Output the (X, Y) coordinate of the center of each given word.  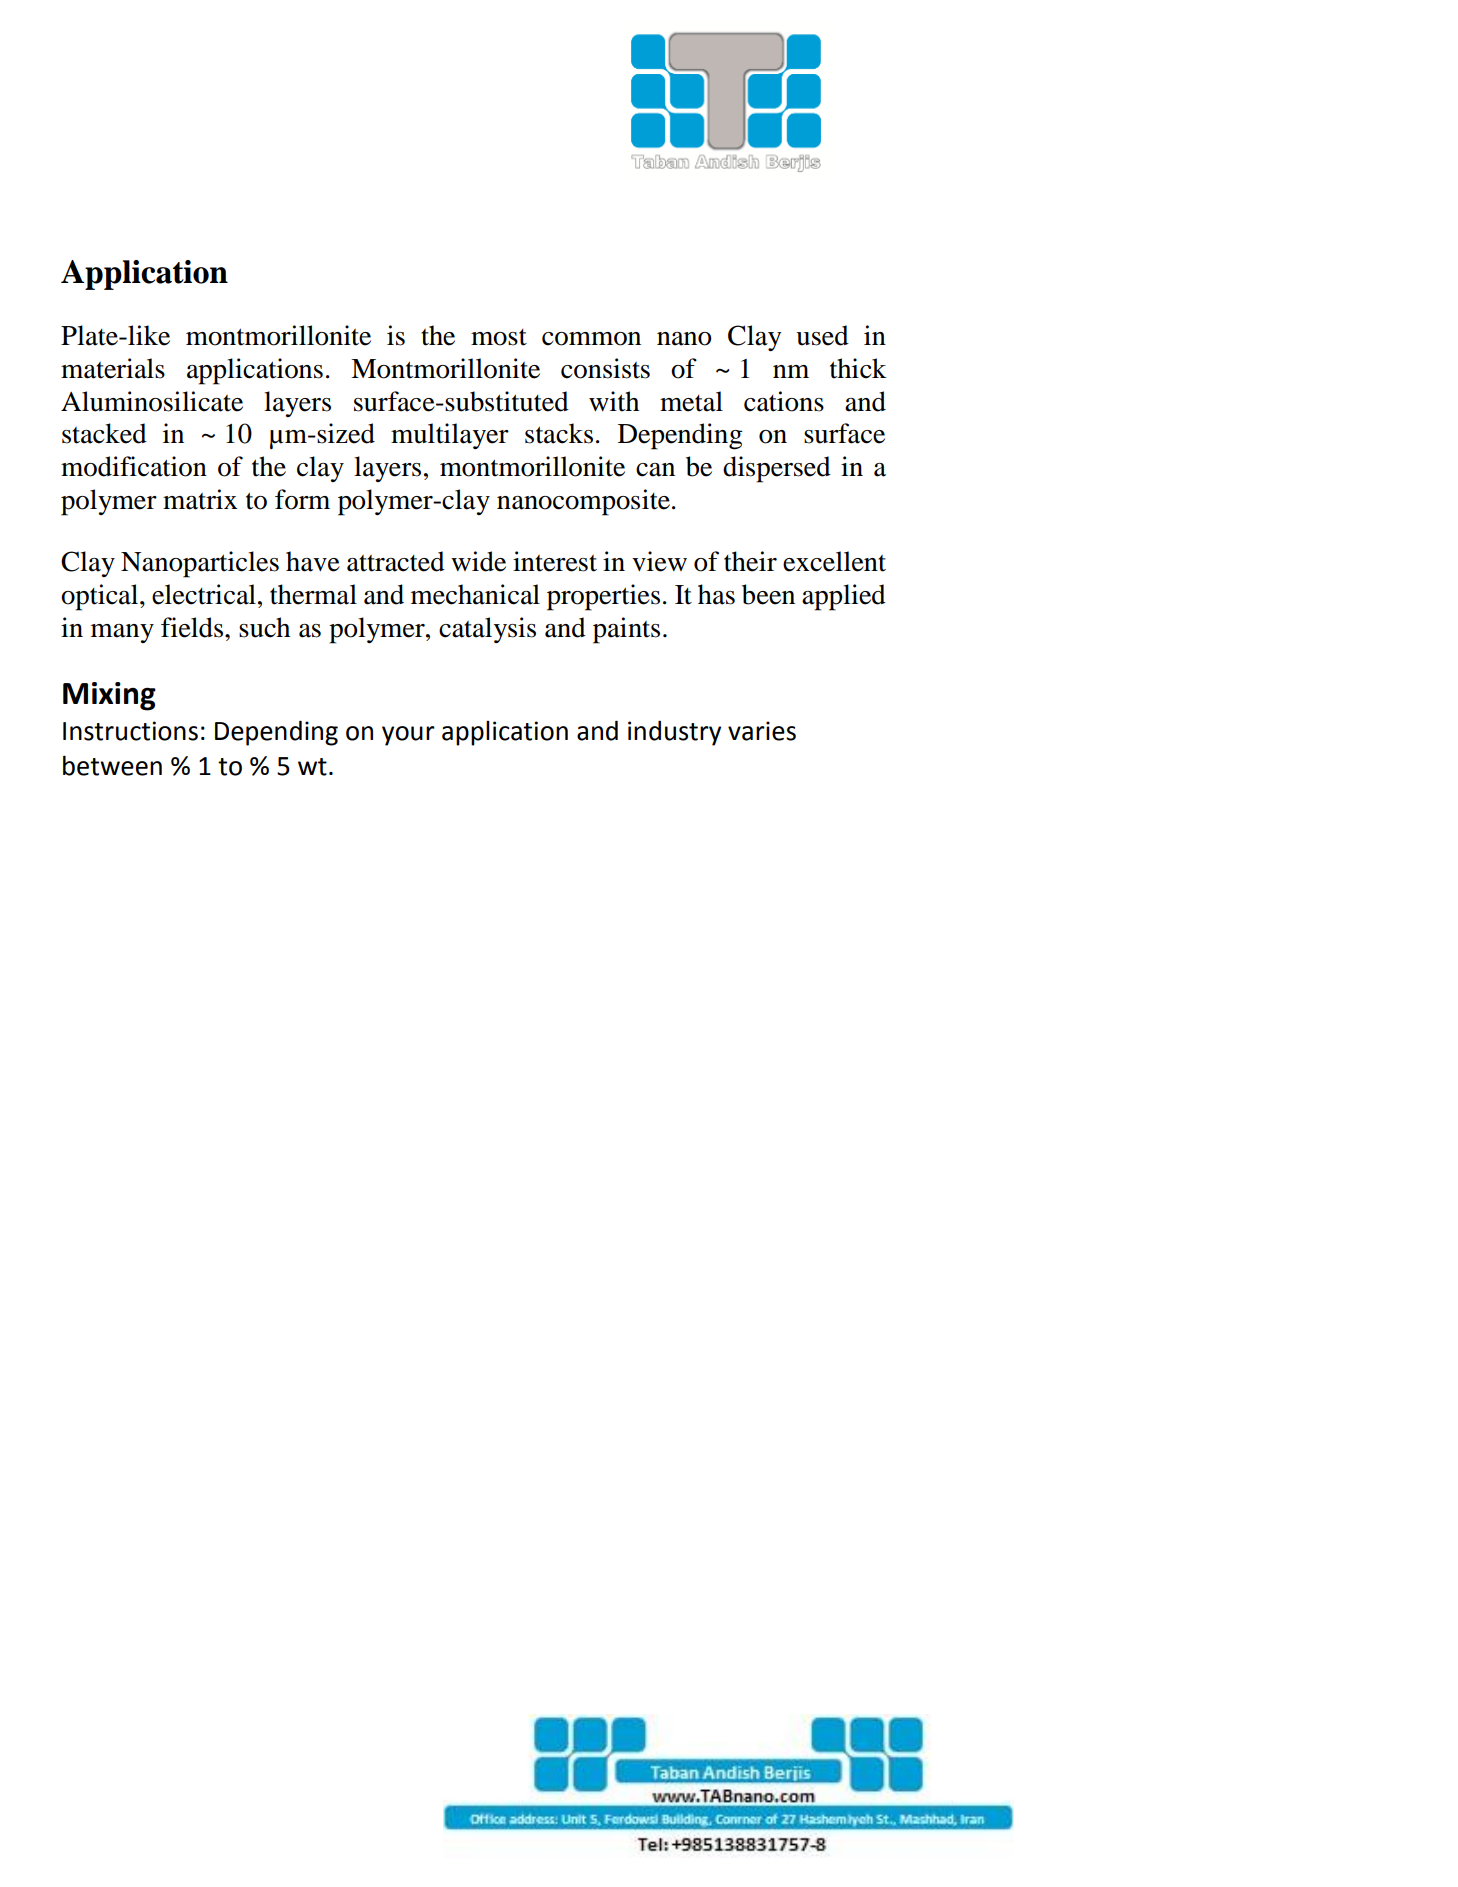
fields (193, 627)
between (112, 765)
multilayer (450, 436)
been (768, 594)
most (499, 337)
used (822, 335)
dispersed (777, 469)
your (408, 736)
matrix (200, 499)
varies (762, 731)
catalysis (487, 630)
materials (113, 368)
